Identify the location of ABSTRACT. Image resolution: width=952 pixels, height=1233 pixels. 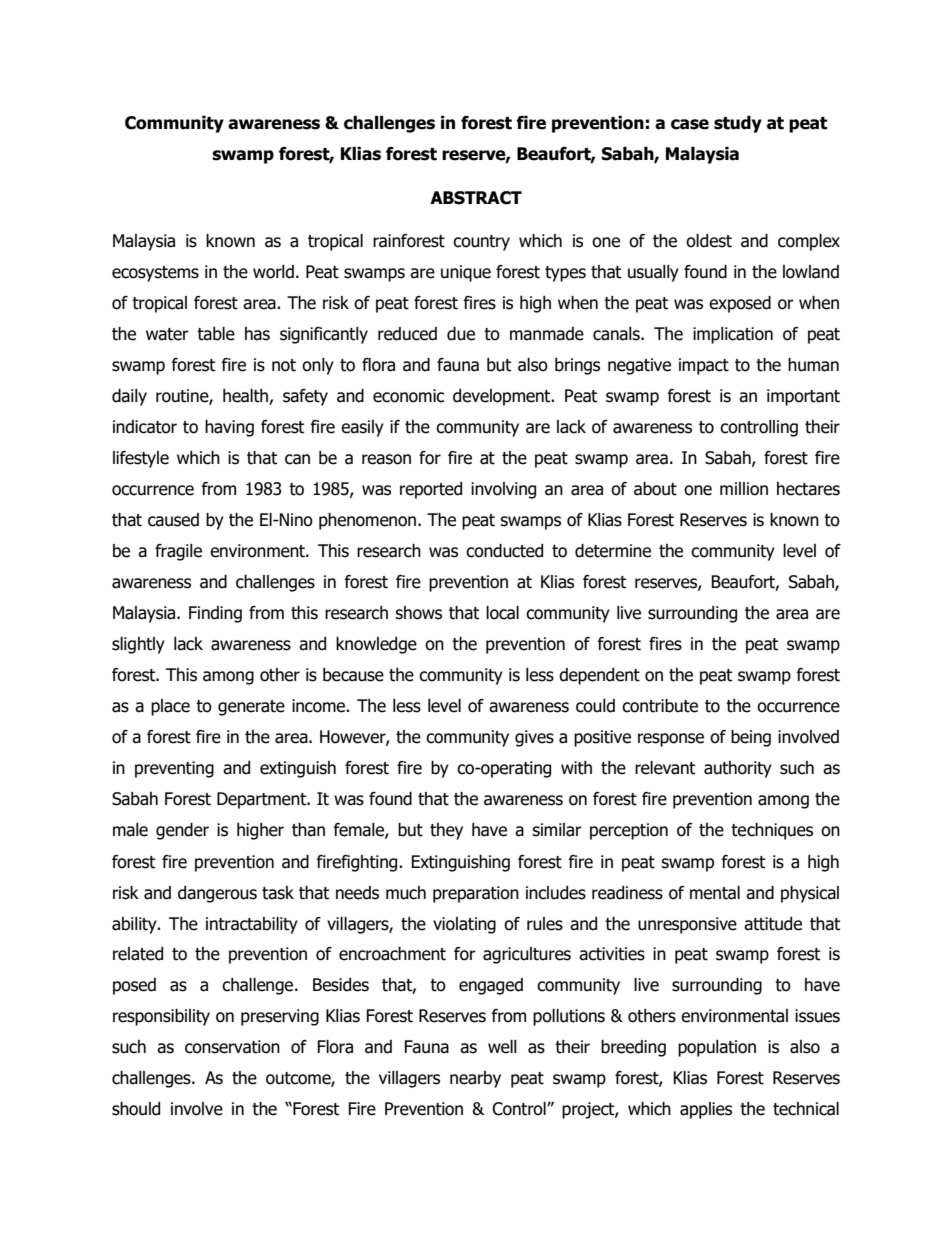
(476, 198).
